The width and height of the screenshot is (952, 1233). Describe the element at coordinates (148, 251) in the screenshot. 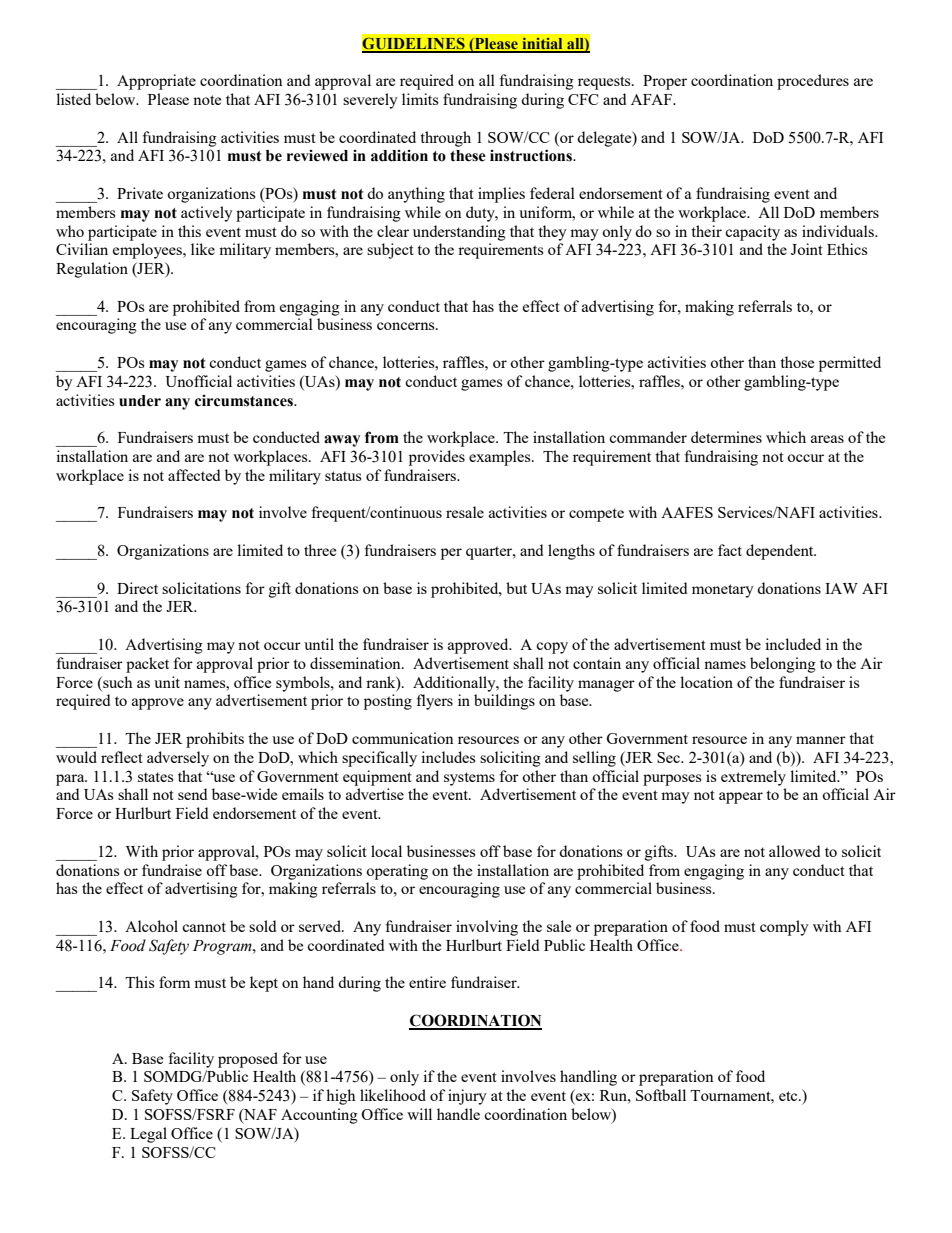

I see `employees` at that location.
